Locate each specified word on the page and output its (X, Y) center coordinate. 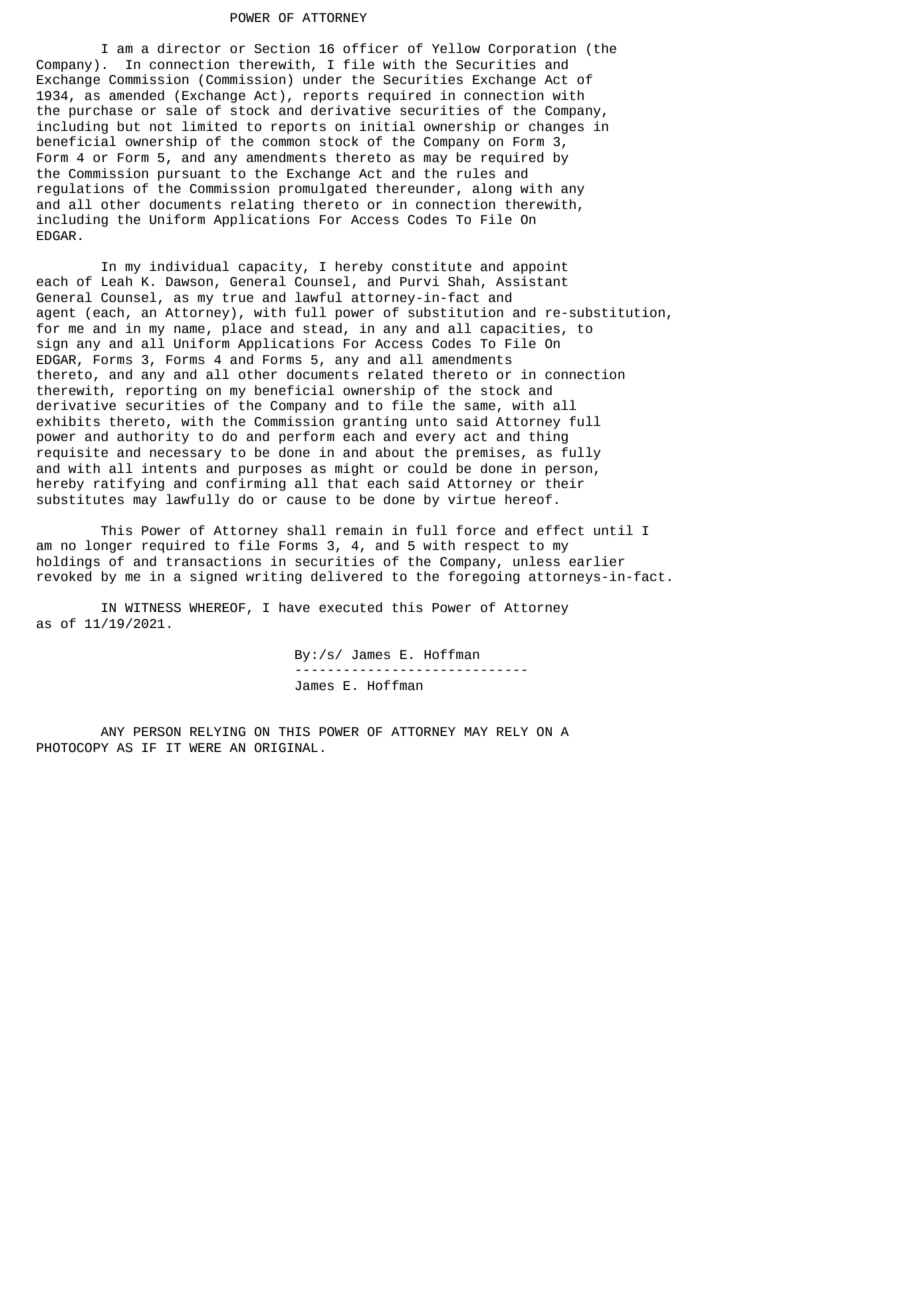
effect (560, 530)
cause (306, 500)
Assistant (532, 281)
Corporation (532, 49)
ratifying (129, 484)
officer (371, 48)
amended (136, 95)
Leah (117, 281)
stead (322, 328)
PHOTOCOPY (73, 748)
